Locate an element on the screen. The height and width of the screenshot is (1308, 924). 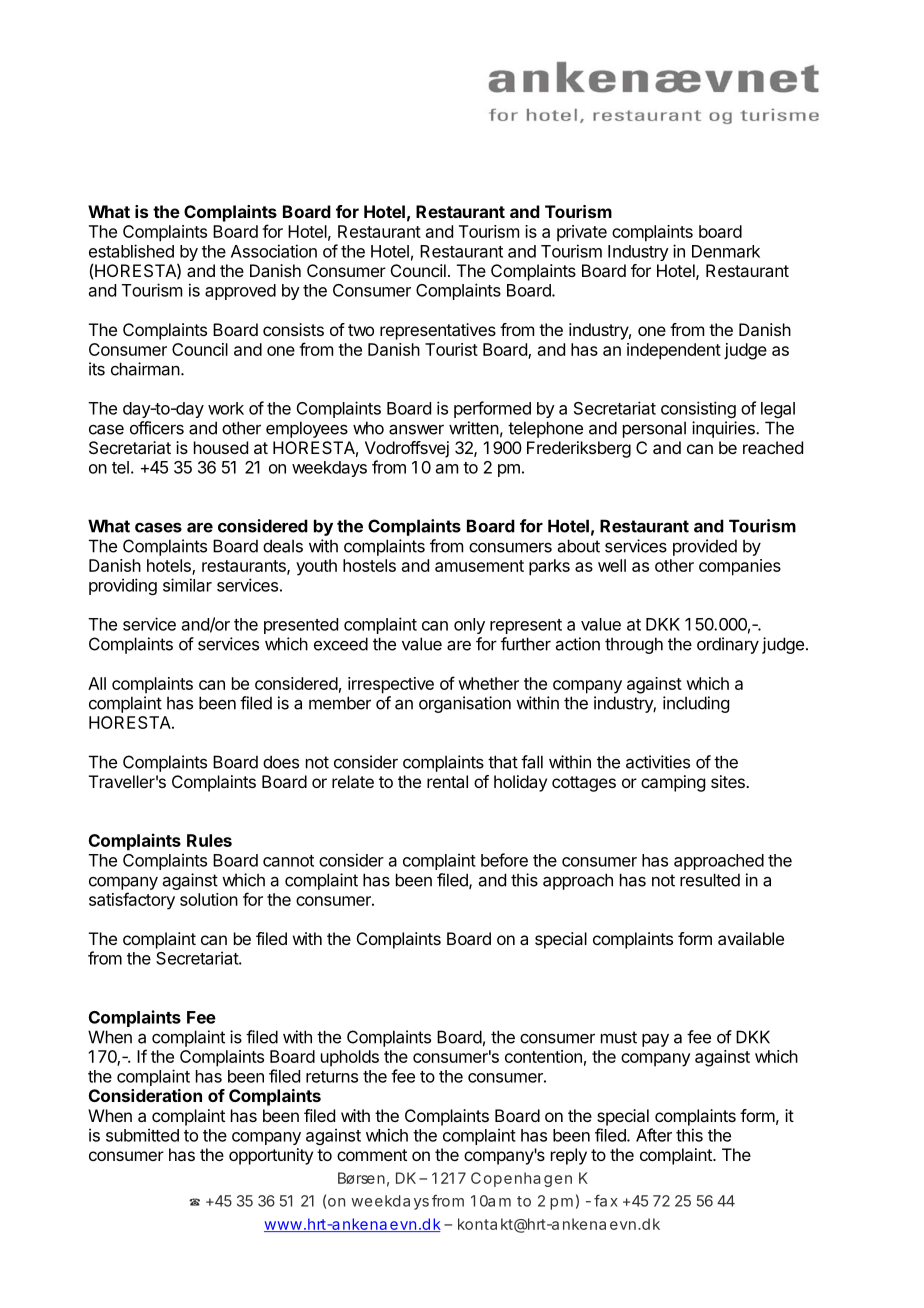
two is located at coordinates (361, 330).
